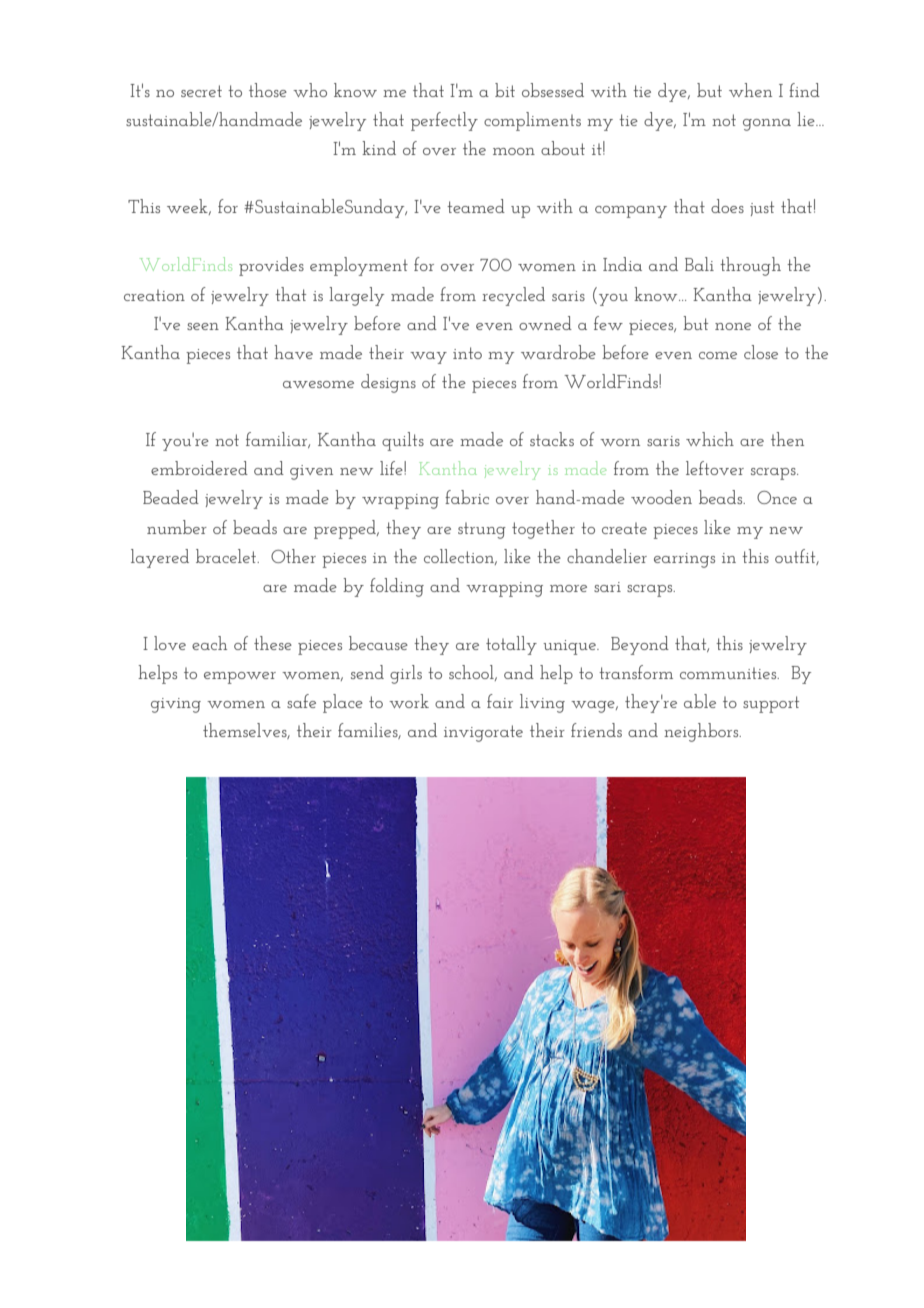 Image resolution: width=924 pixels, height=1308 pixels. I want to click on stacks, so click(552, 439).
